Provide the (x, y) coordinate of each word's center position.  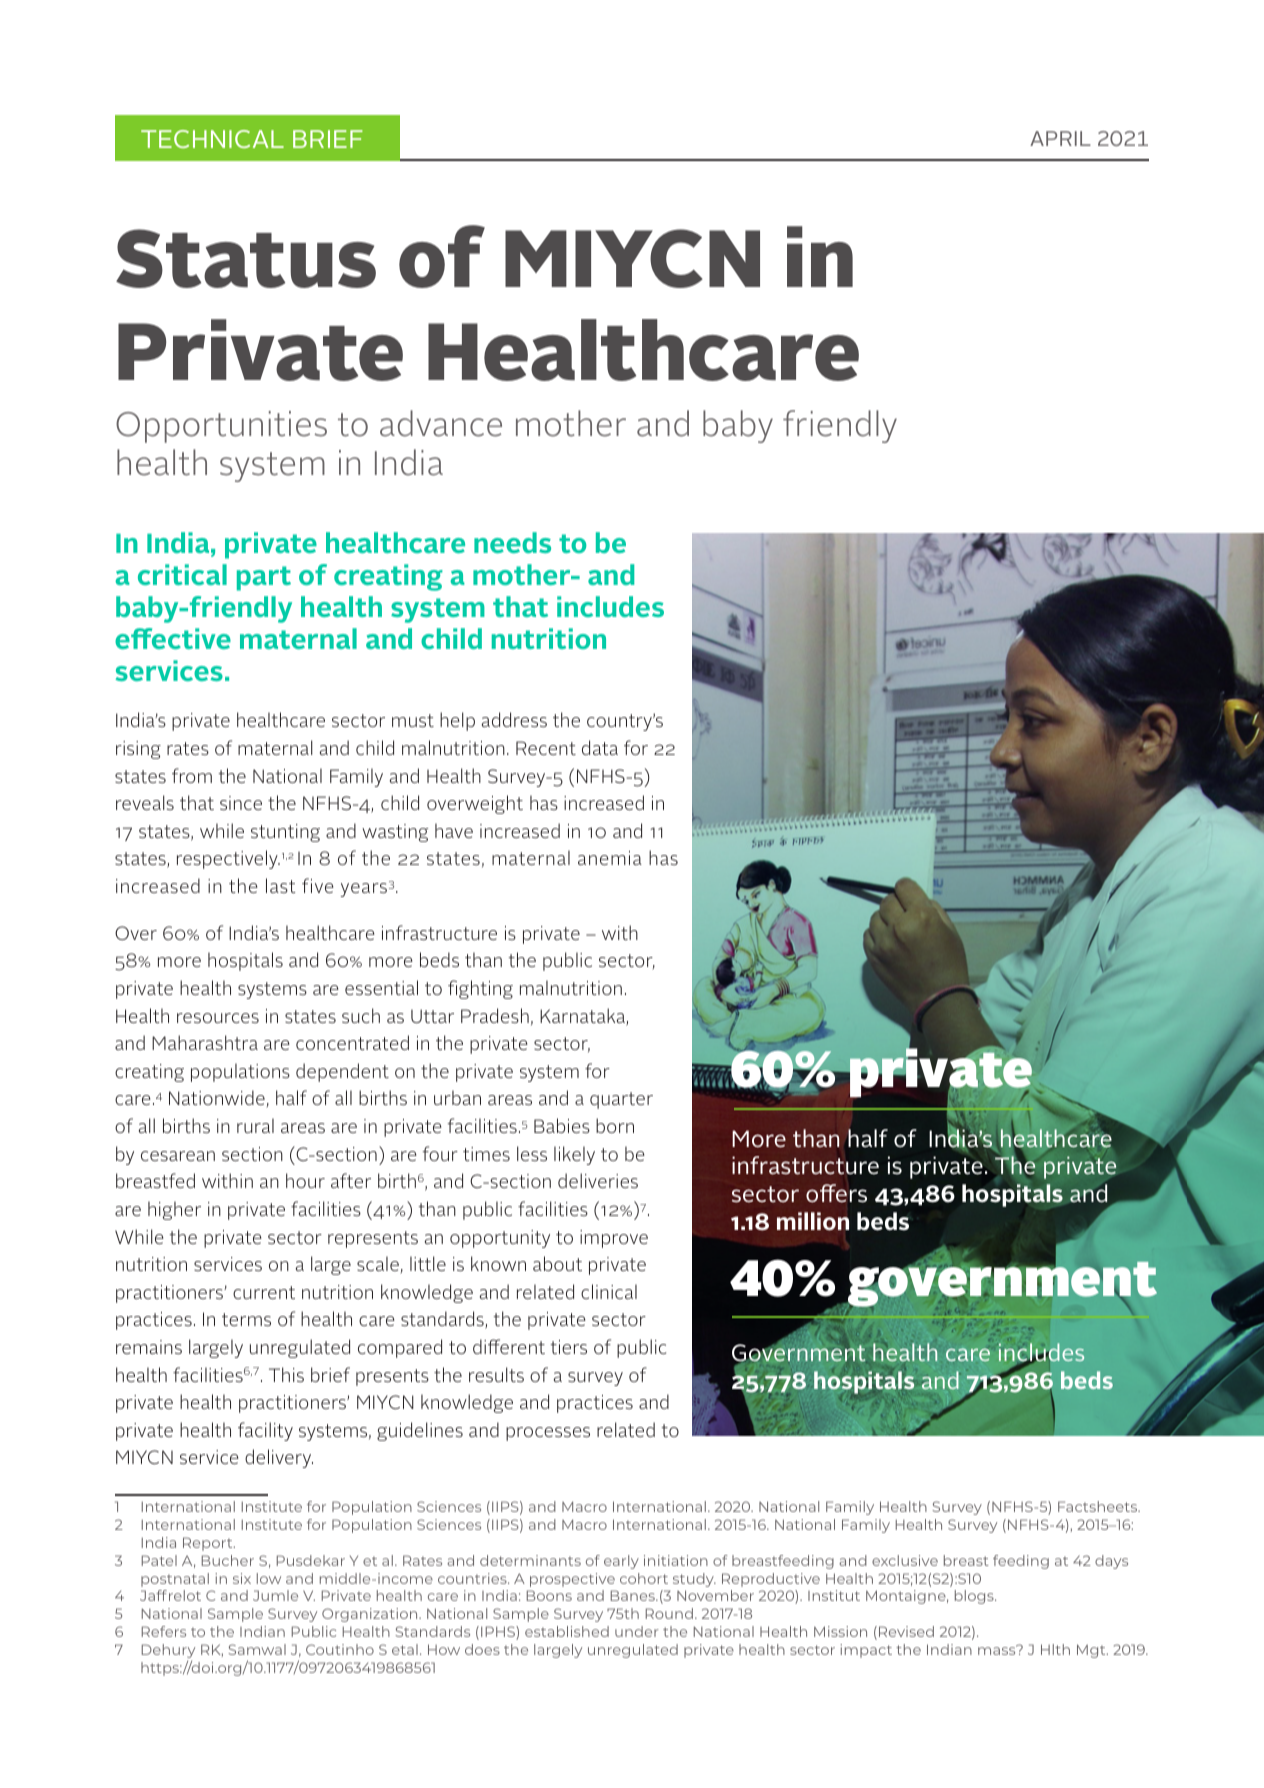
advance (441, 423)
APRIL (1060, 138)
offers (836, 1193)
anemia (610, 858)
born (615, 1125)
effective (173, 638)
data (600, 747)
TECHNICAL (212, 139)
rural (255, 1125)
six (242, 1578)
